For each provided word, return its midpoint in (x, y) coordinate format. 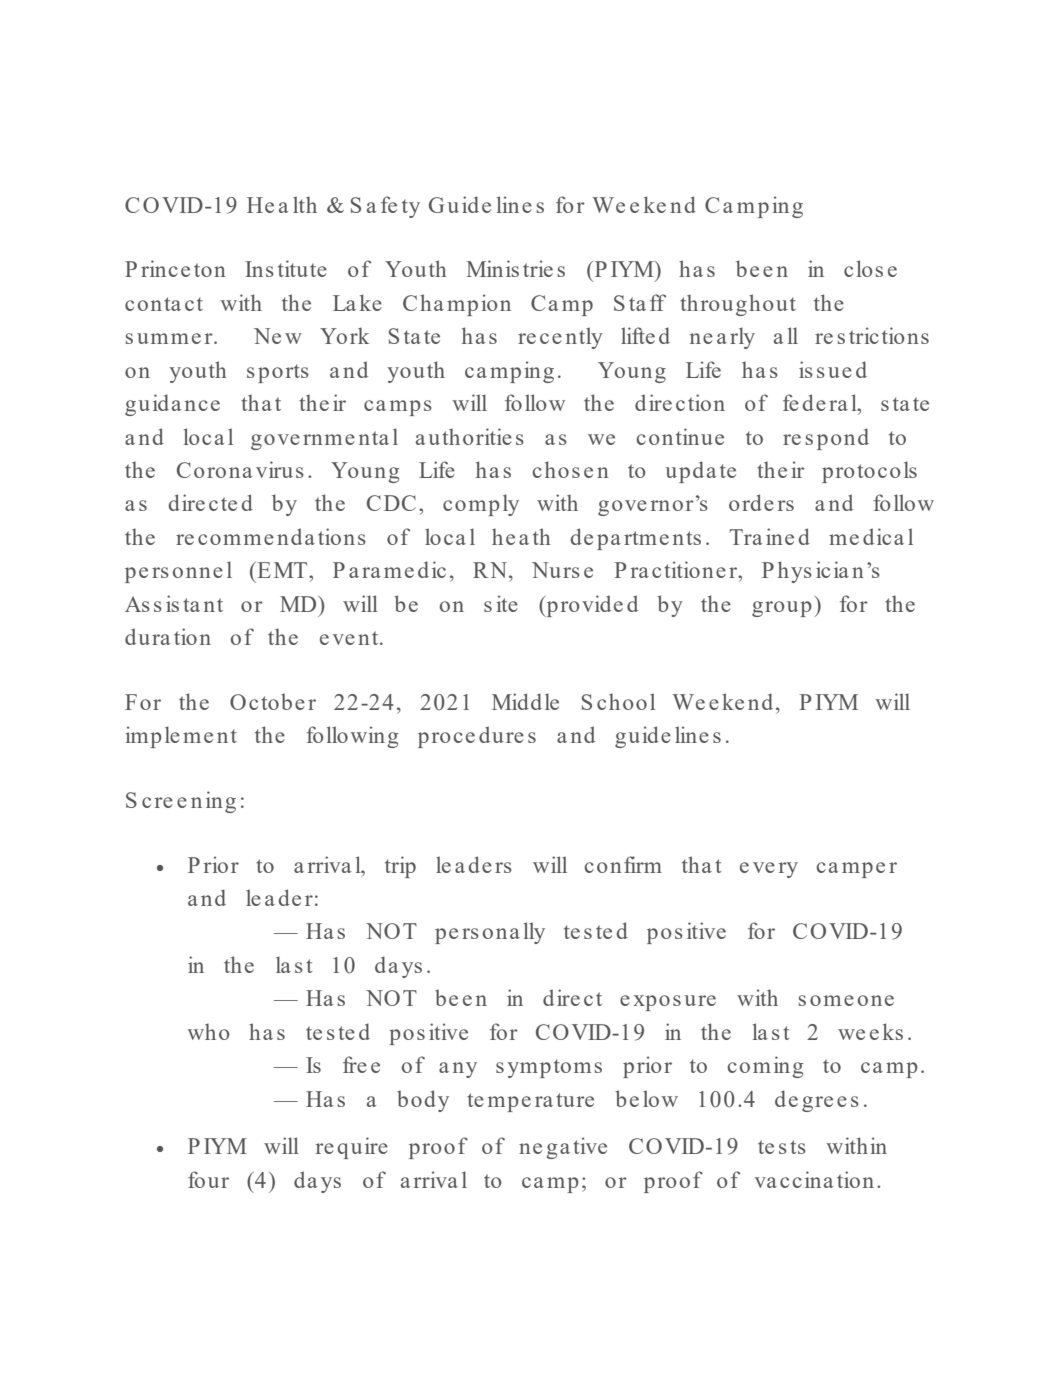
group (782, 609)
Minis (492, 268)
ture (575, 1100)
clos (863, 268)
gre (817, 1104)
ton (210, 270)
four (208, 1179)
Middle (525, 701)
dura (147, 636)
